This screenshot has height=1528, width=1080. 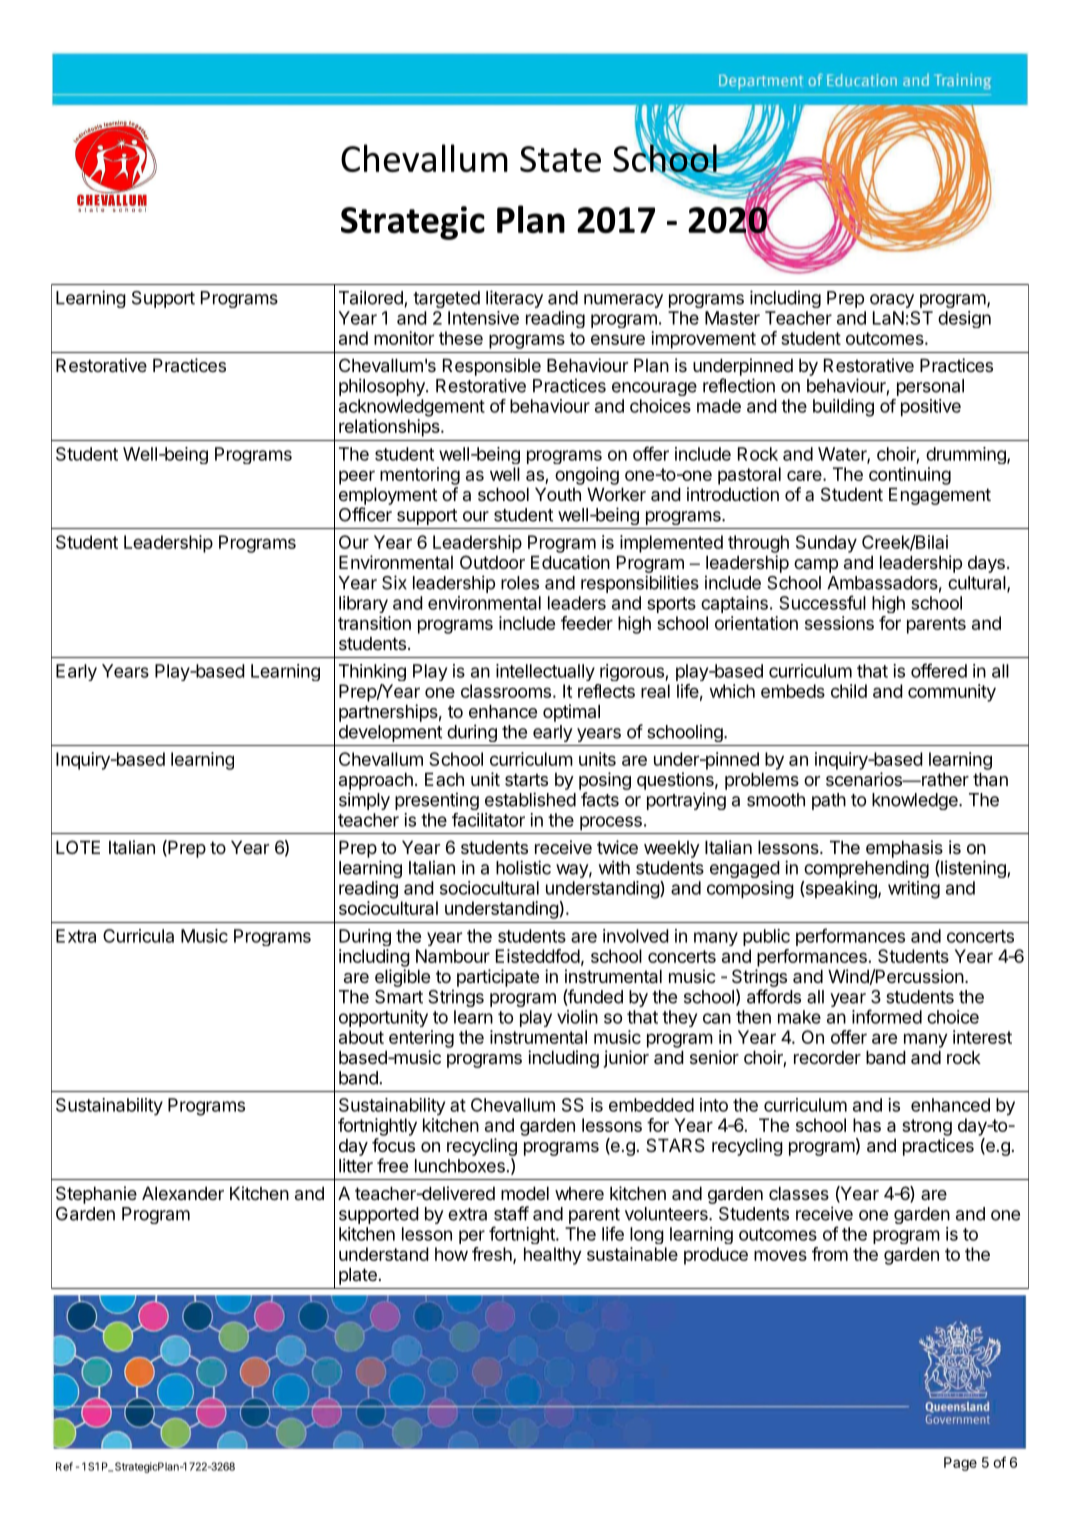 What do you see at coordinates (358, 1276) in the screenshot?
I see `plate` at bounding box center [358, 1276].
